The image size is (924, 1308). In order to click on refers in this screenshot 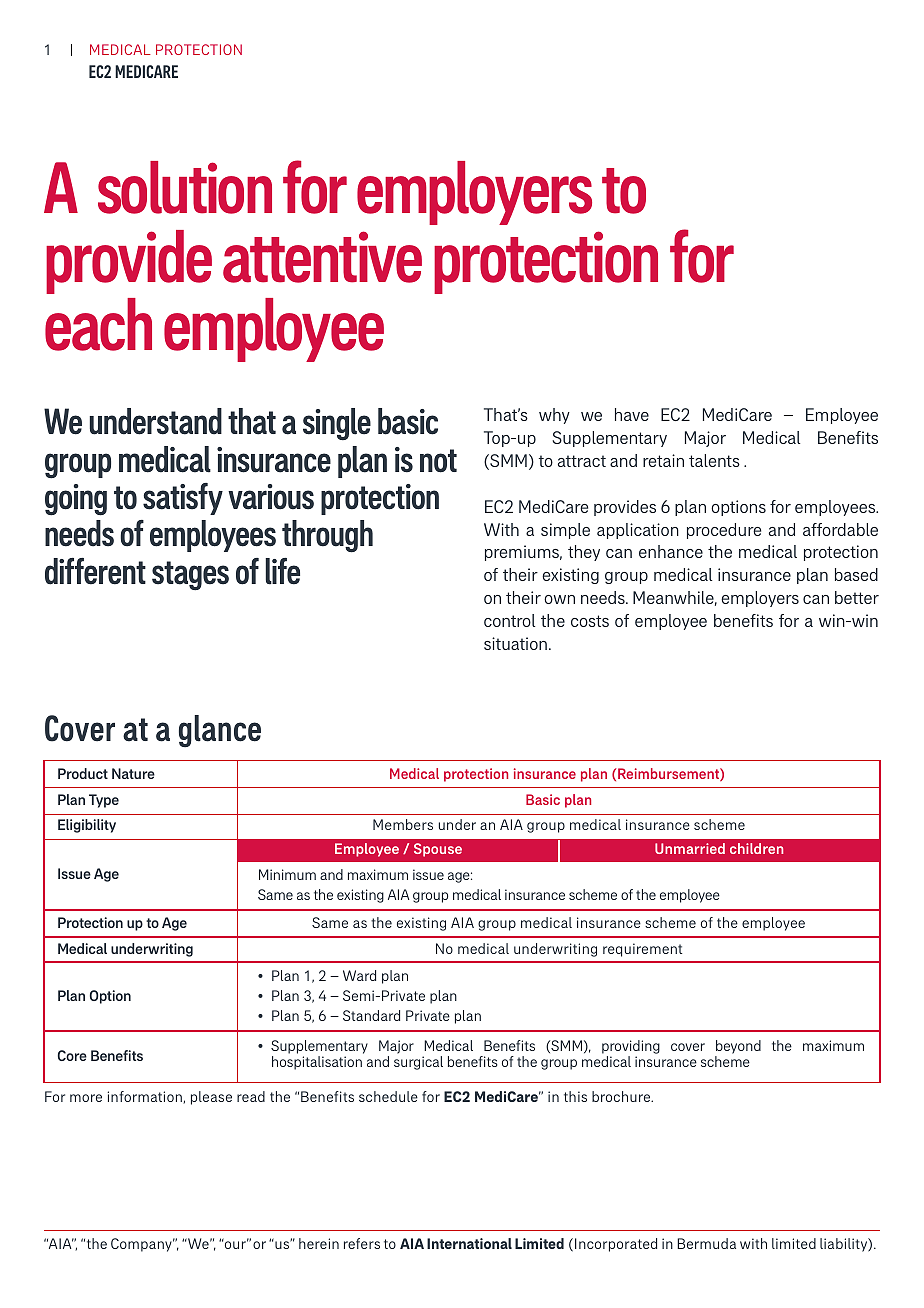, I will do `click(362, 1243)`.
